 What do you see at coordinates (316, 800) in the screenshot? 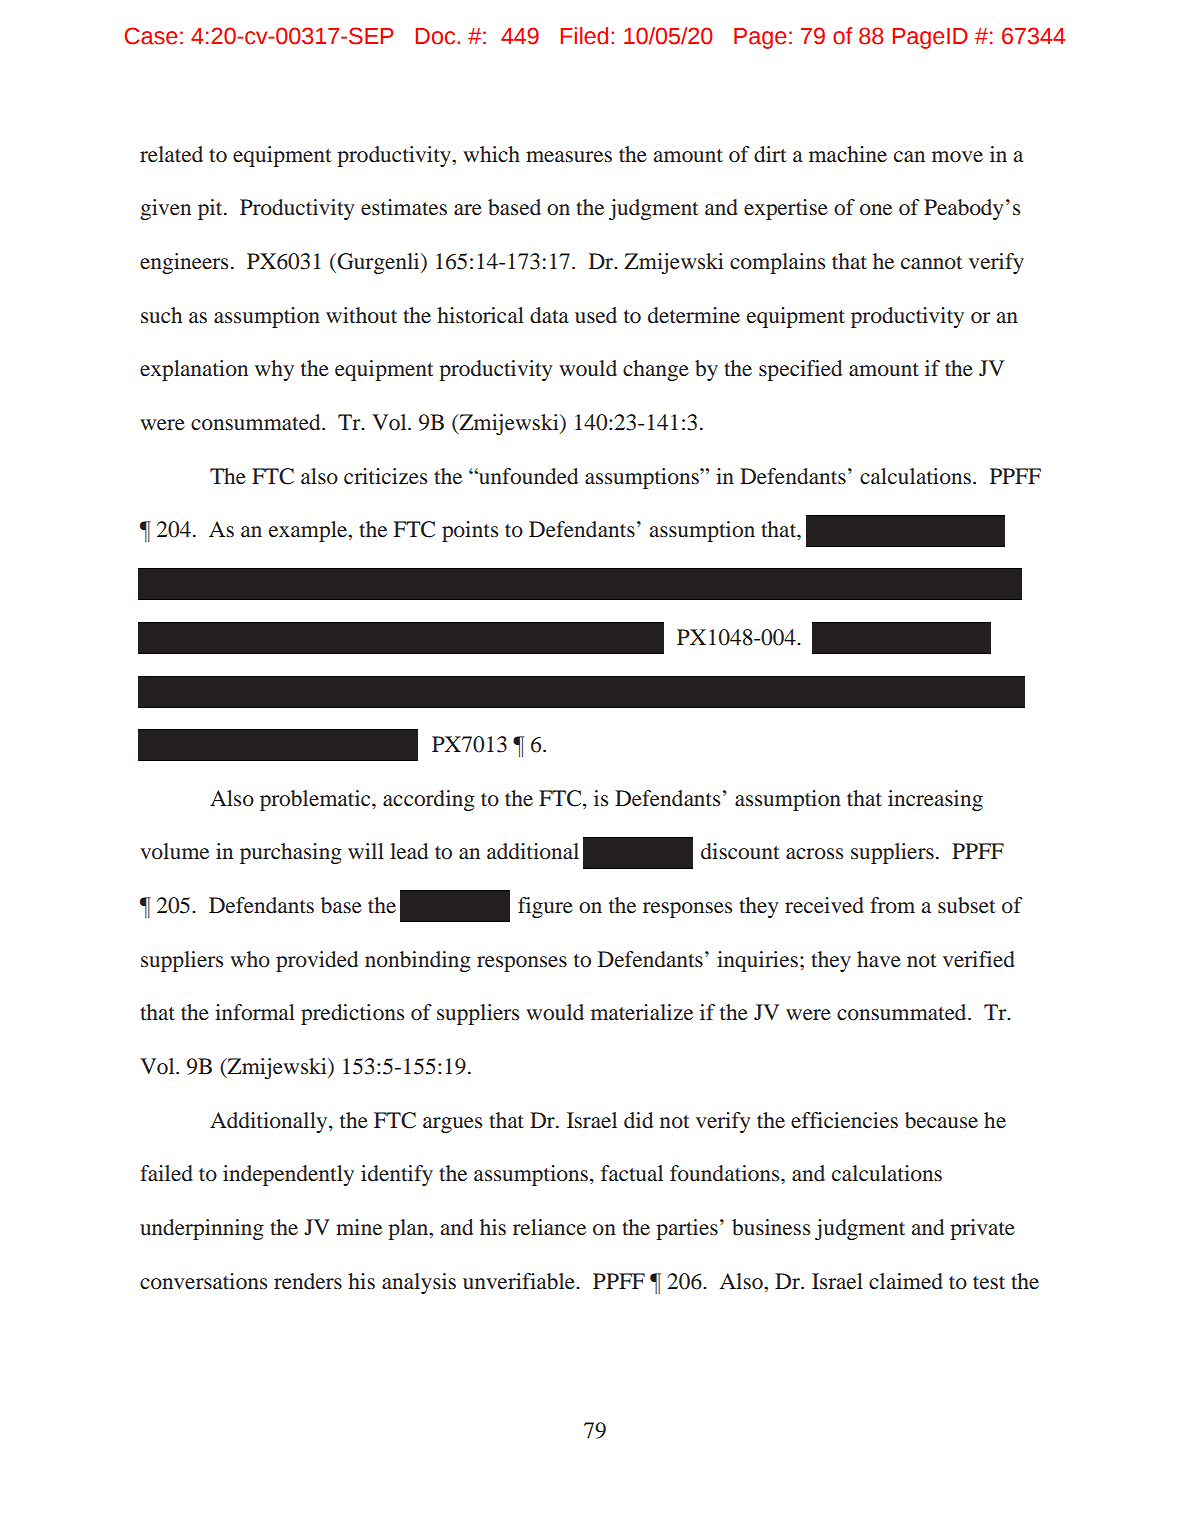
I see `problematic` at bounding box center [316, 800].
